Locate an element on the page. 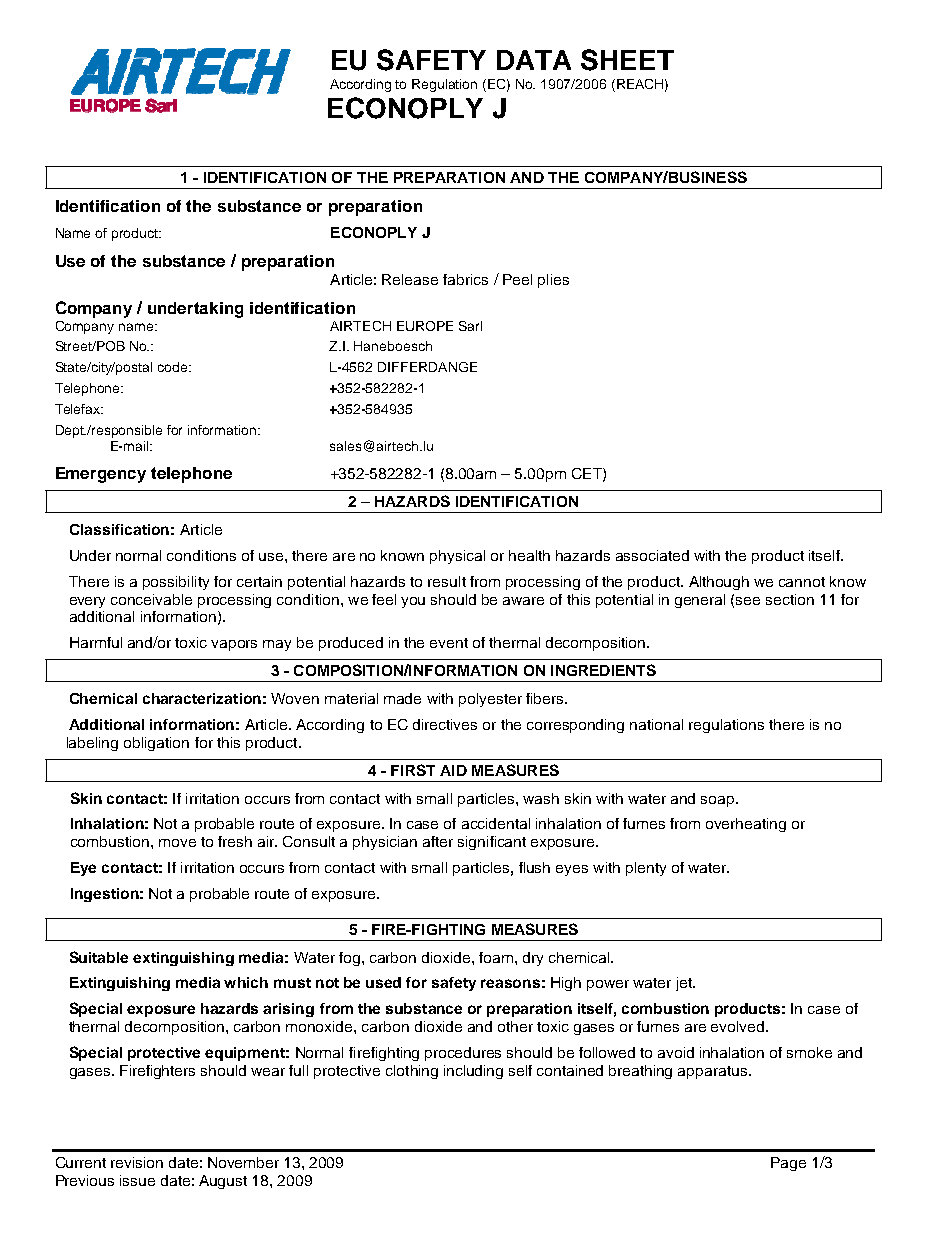 Image resolution: width=952 pixels, height=1233 pixels. Page is located at coordinates (788, 1164).
